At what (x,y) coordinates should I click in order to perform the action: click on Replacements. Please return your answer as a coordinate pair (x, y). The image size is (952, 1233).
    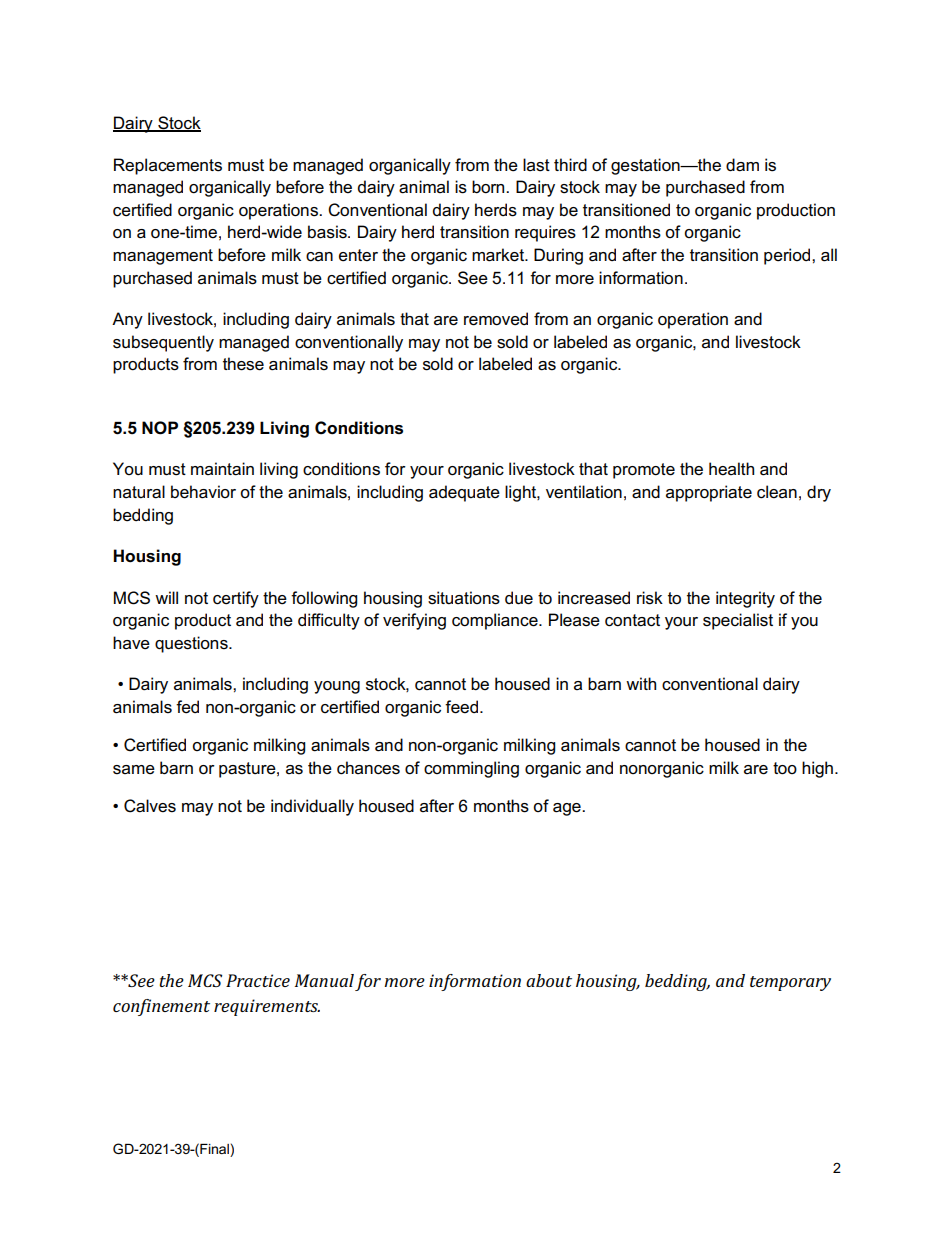
    Looking at the image, I should click on (168, 166).
